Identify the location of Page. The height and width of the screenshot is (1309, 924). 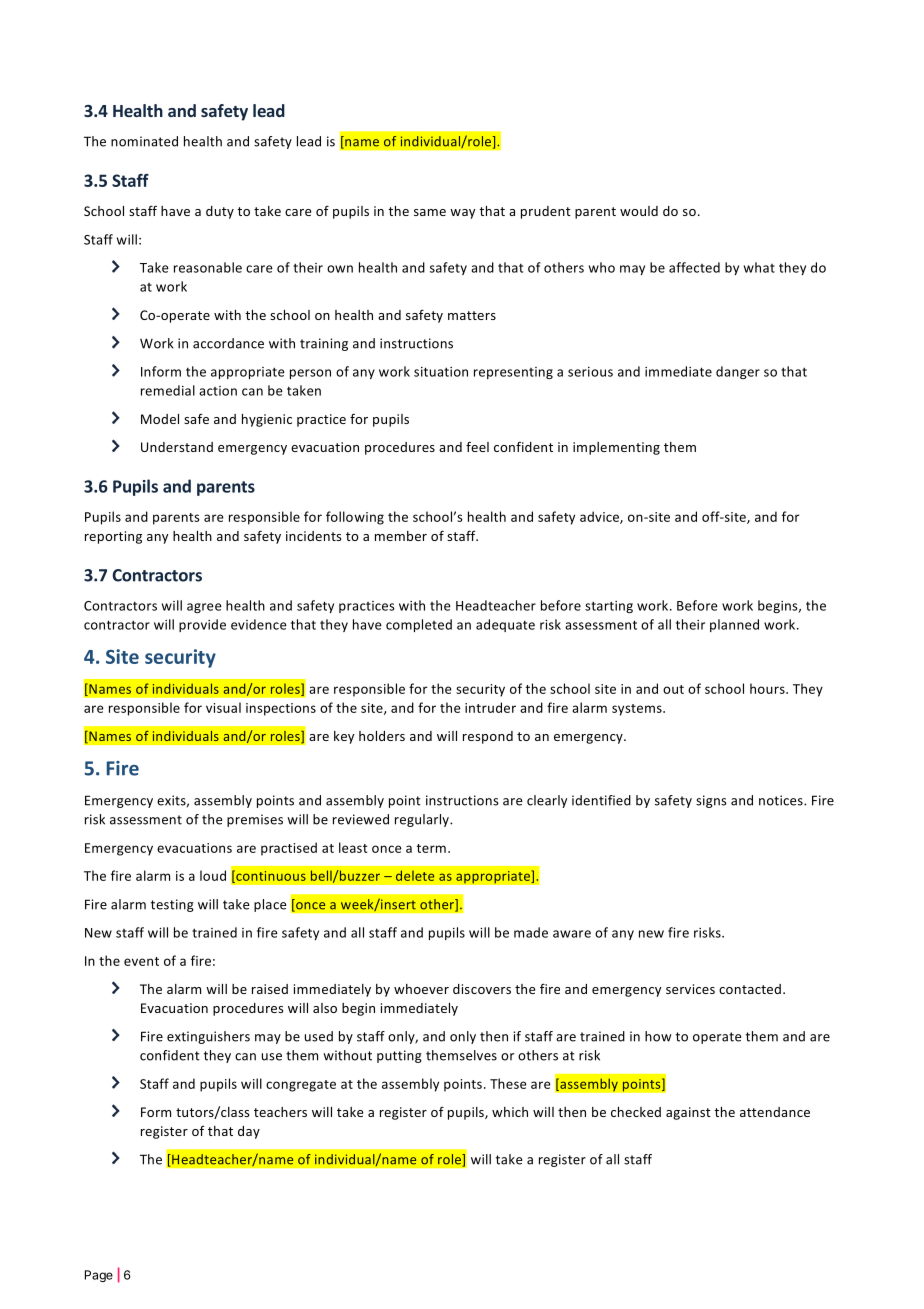
(99, 1276).
